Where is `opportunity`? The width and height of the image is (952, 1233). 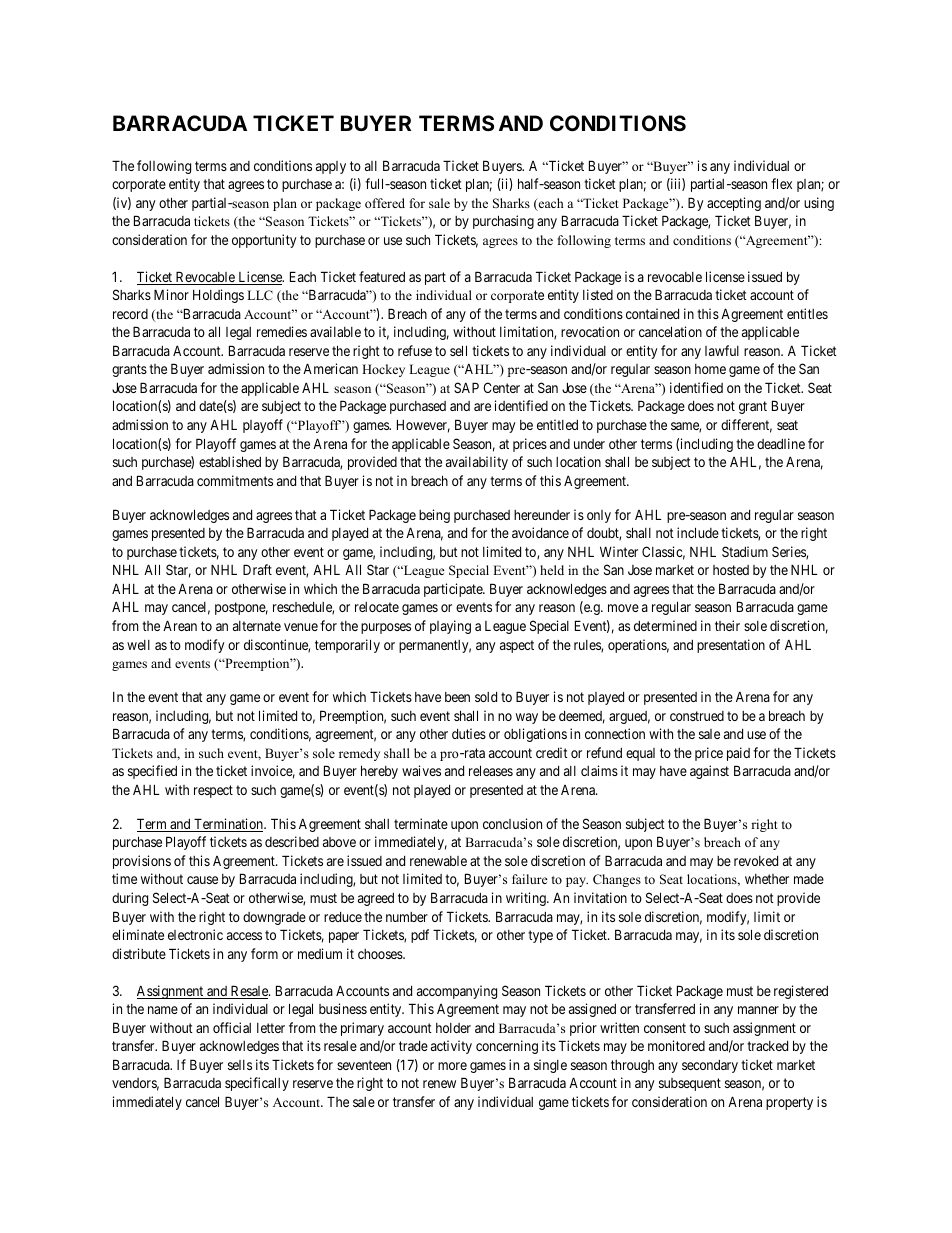
opportunity is located at coordinates (264, 241).
